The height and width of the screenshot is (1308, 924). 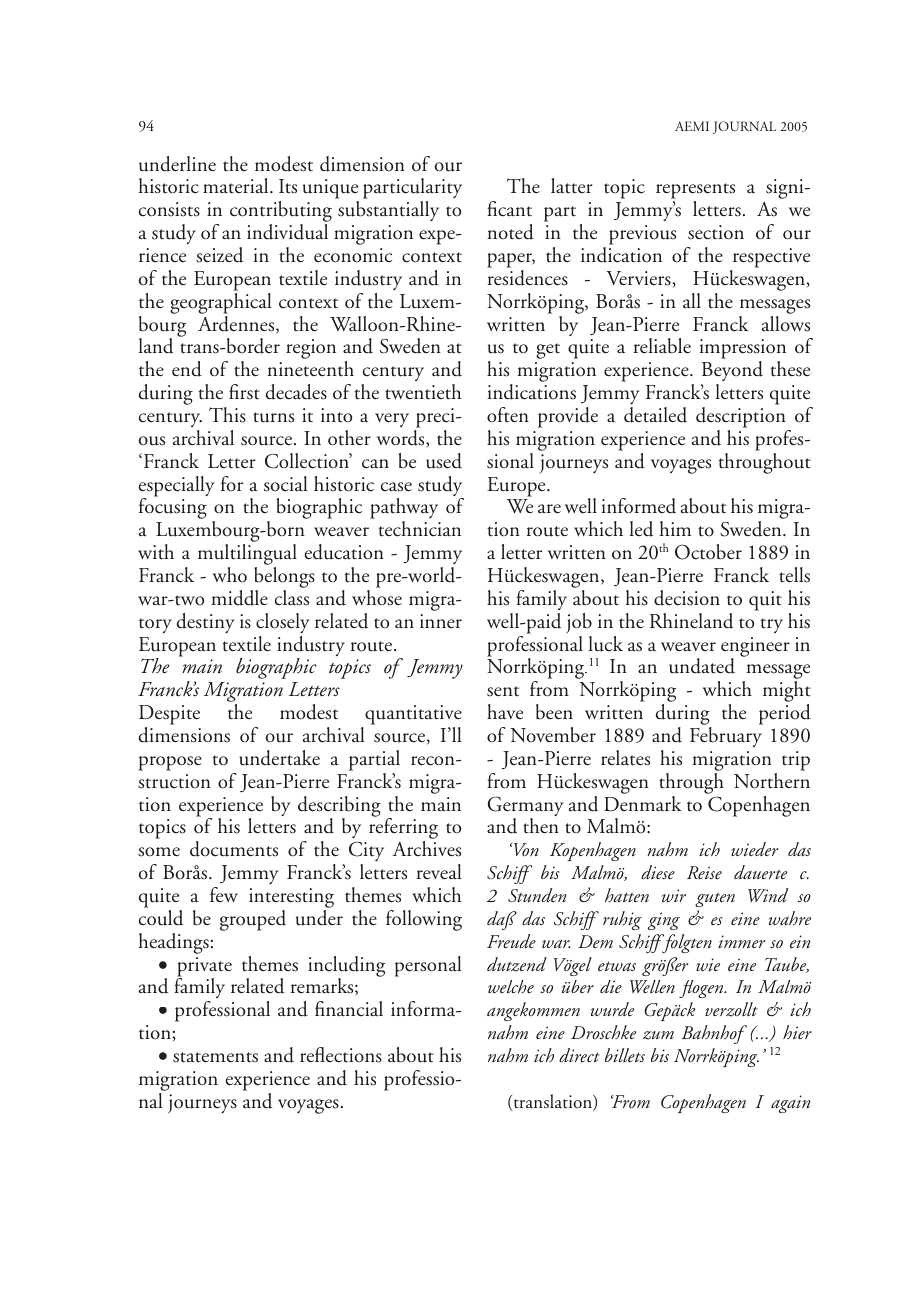 What do you see at coordinates (206, 623) in the screenshot?
I see `DESTINY` at bounding box center [206, 623].
